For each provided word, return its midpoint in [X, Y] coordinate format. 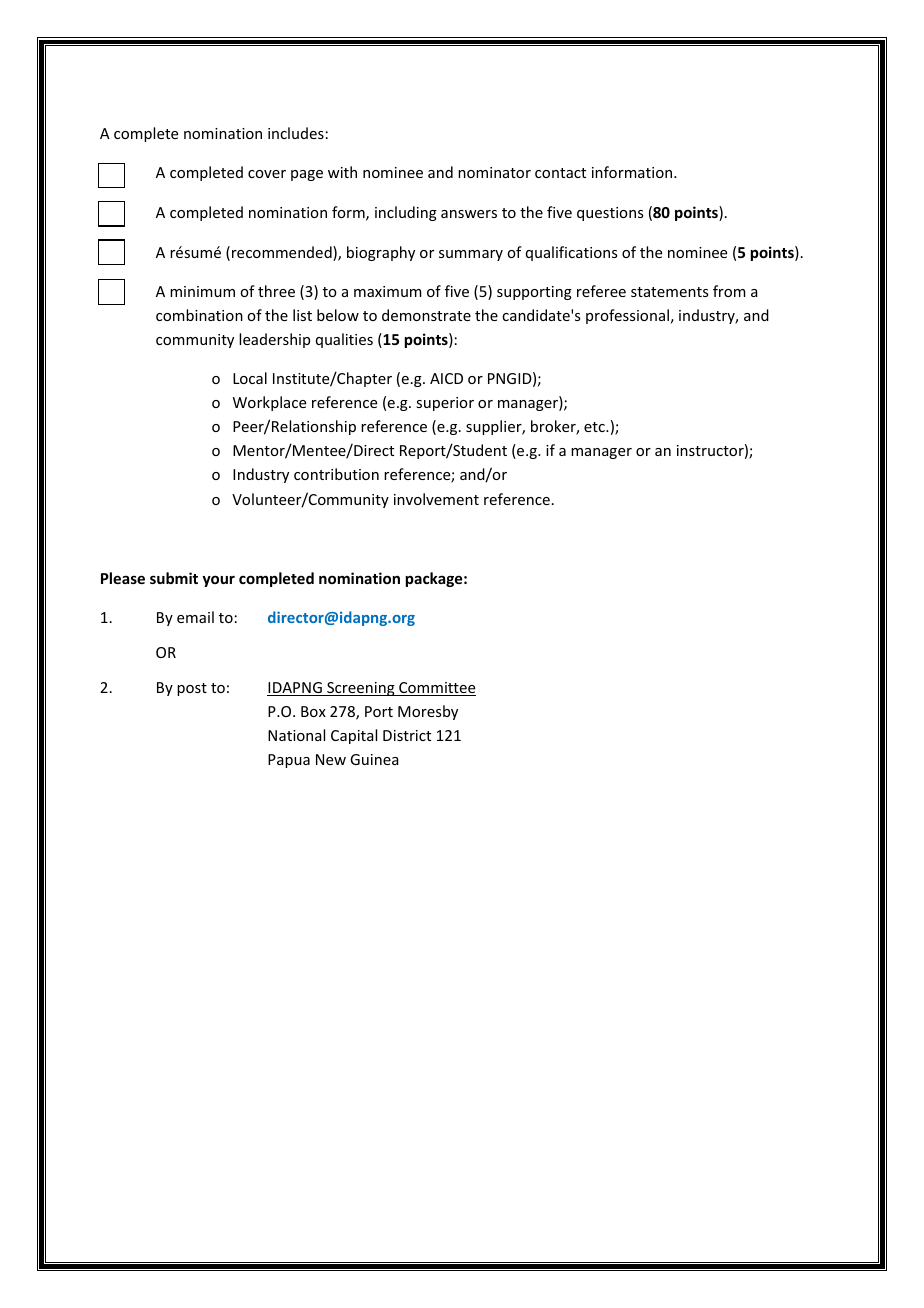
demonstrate [426, 315]
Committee [436, 689]
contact [560, 173]
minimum [202, 291]
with [342, 172]
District [407, 735]
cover [267, 174]
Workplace [269, 403]
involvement [436, 499]
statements [669, 292]
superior [445, 404]
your [218, 581]
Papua [289, 761]
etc [595, 427]
